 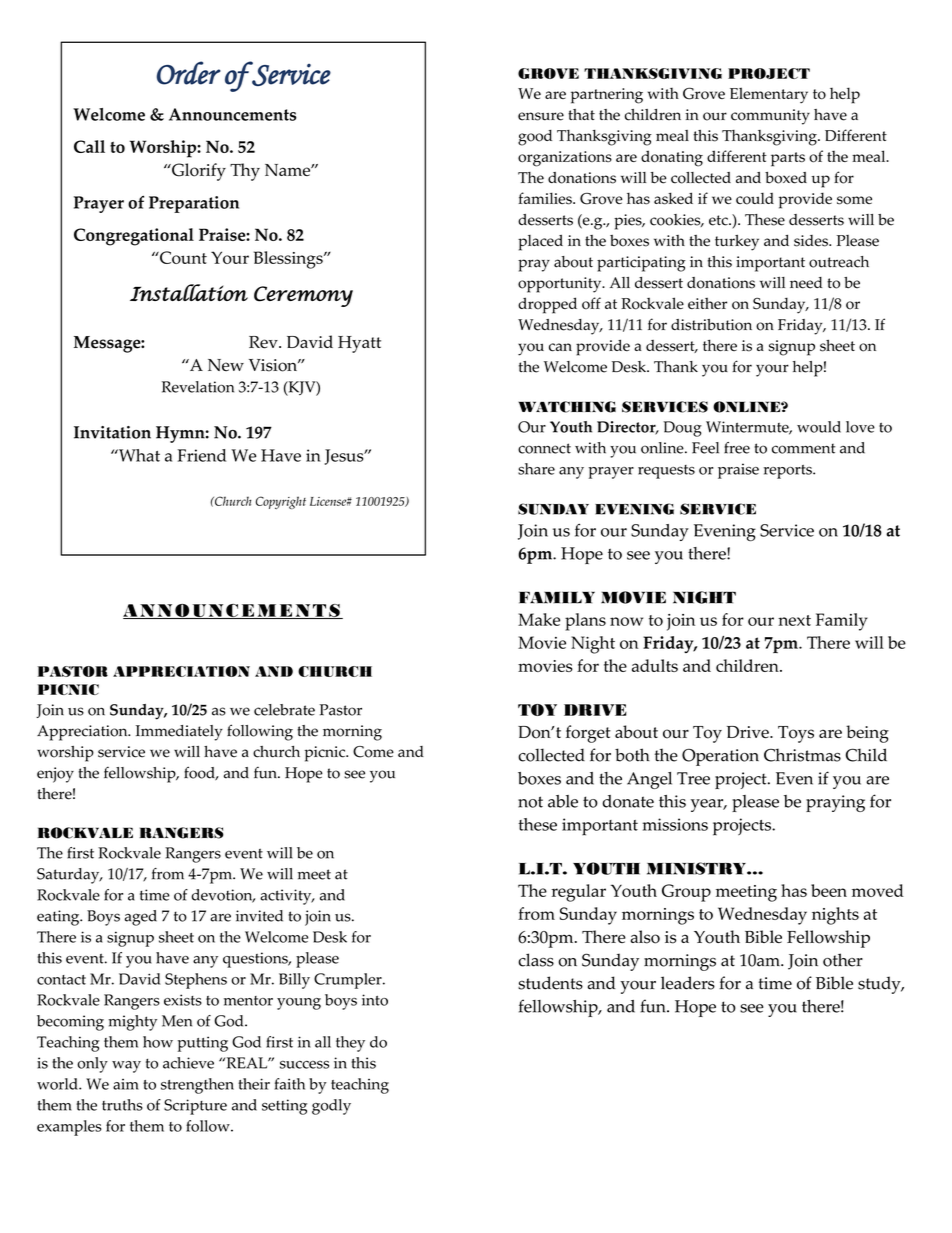 I want to click on Elementary, so click(x=769, y=95).
